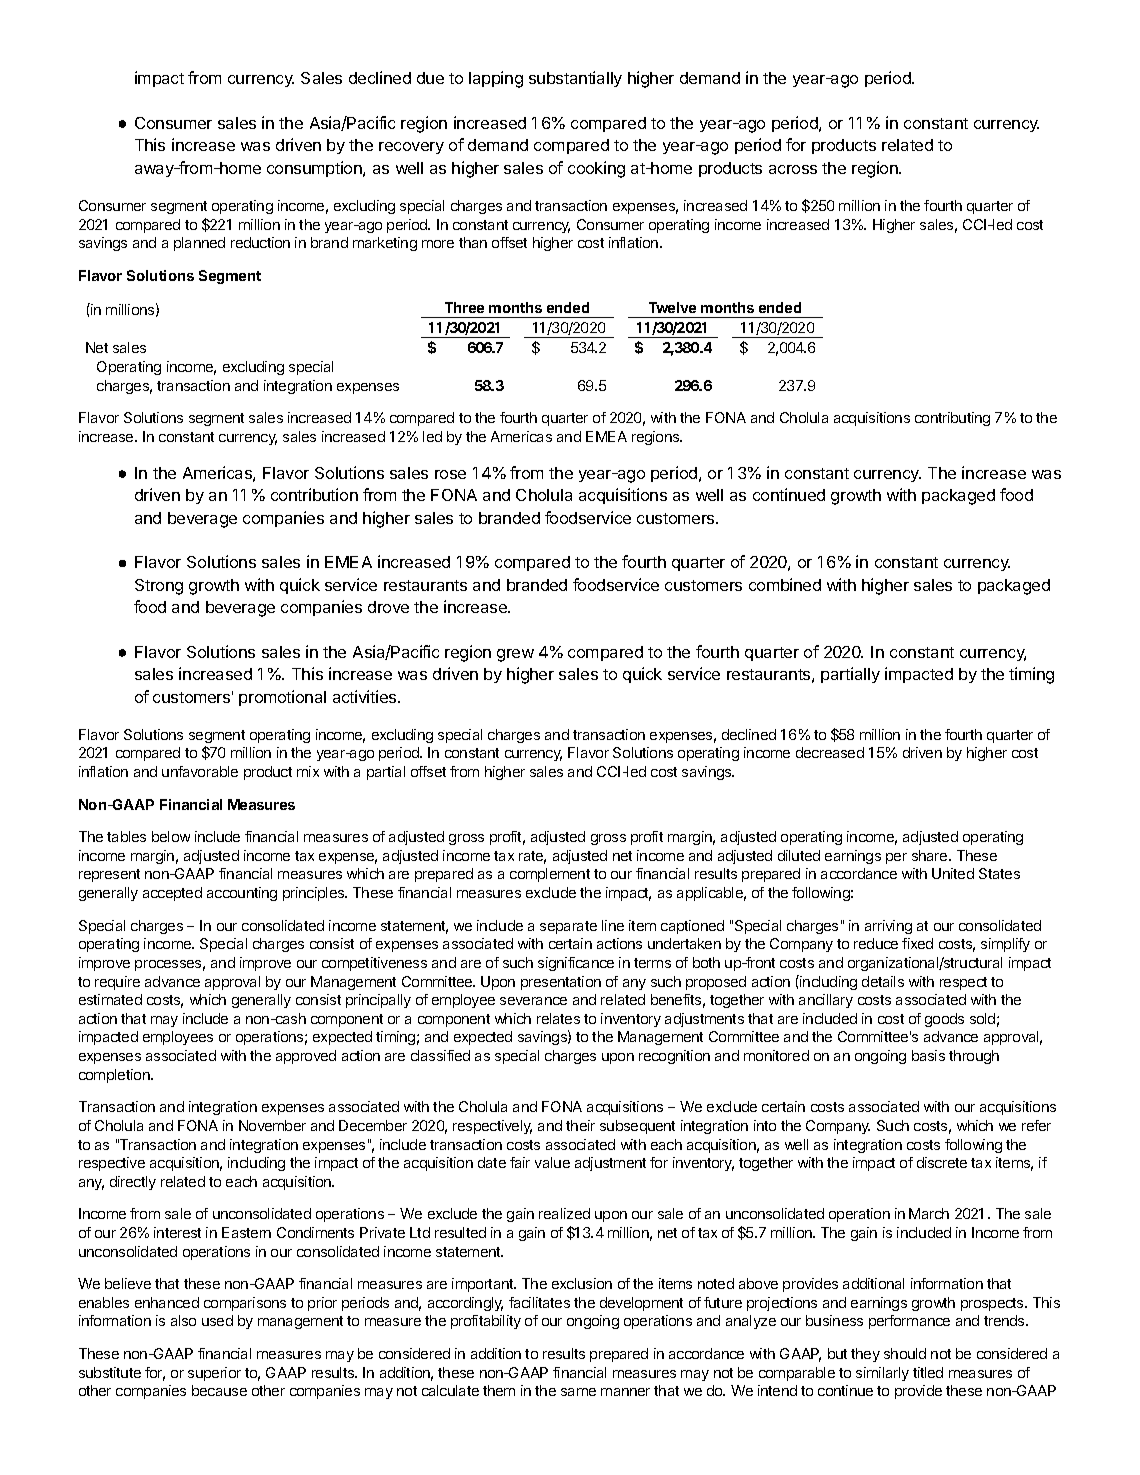 The image size is (1140, 1475). I want to click on same, so click(578, 1392).
